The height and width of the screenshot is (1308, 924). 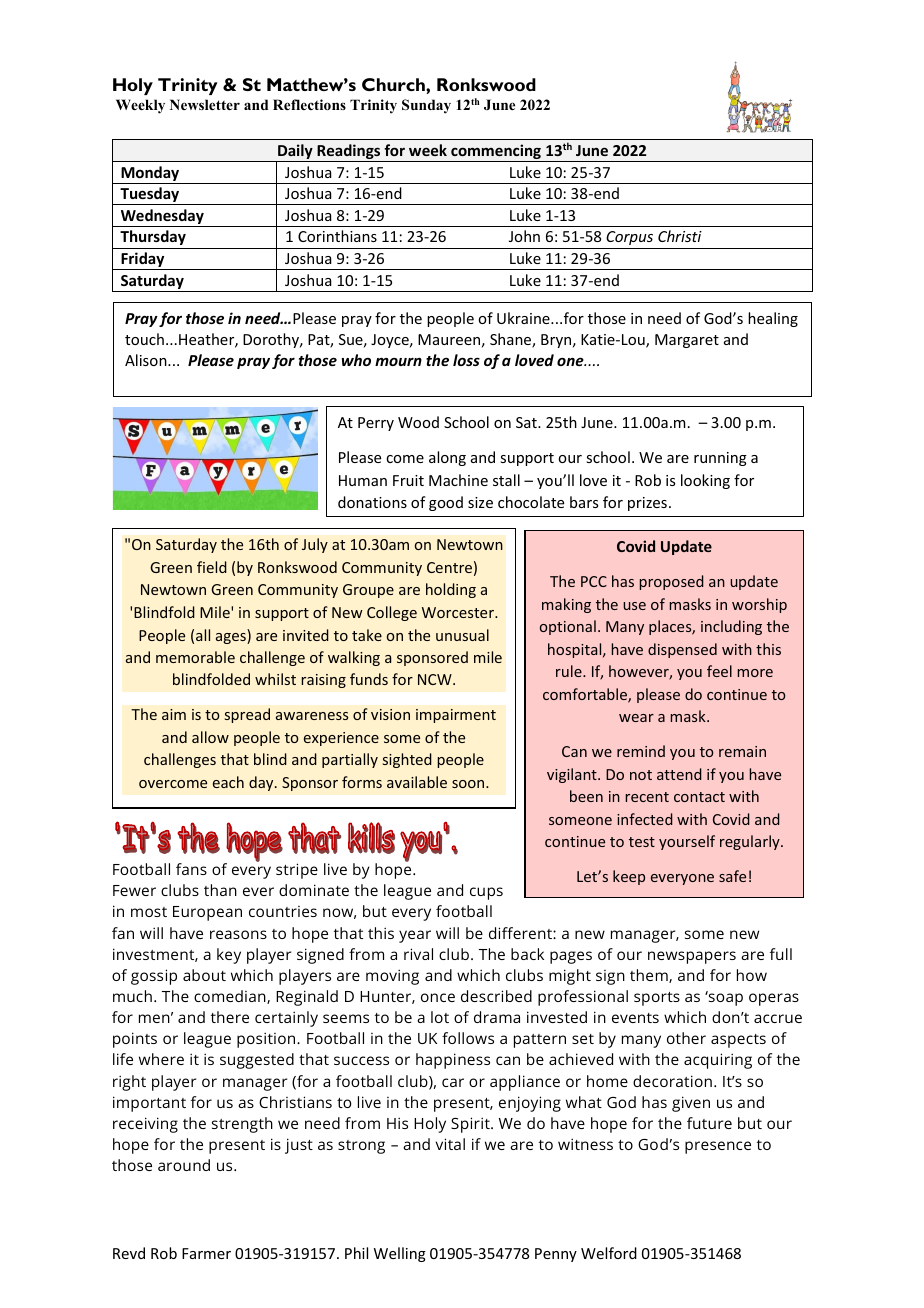 I want to click on Welling, so click(x=400, y=1254).
